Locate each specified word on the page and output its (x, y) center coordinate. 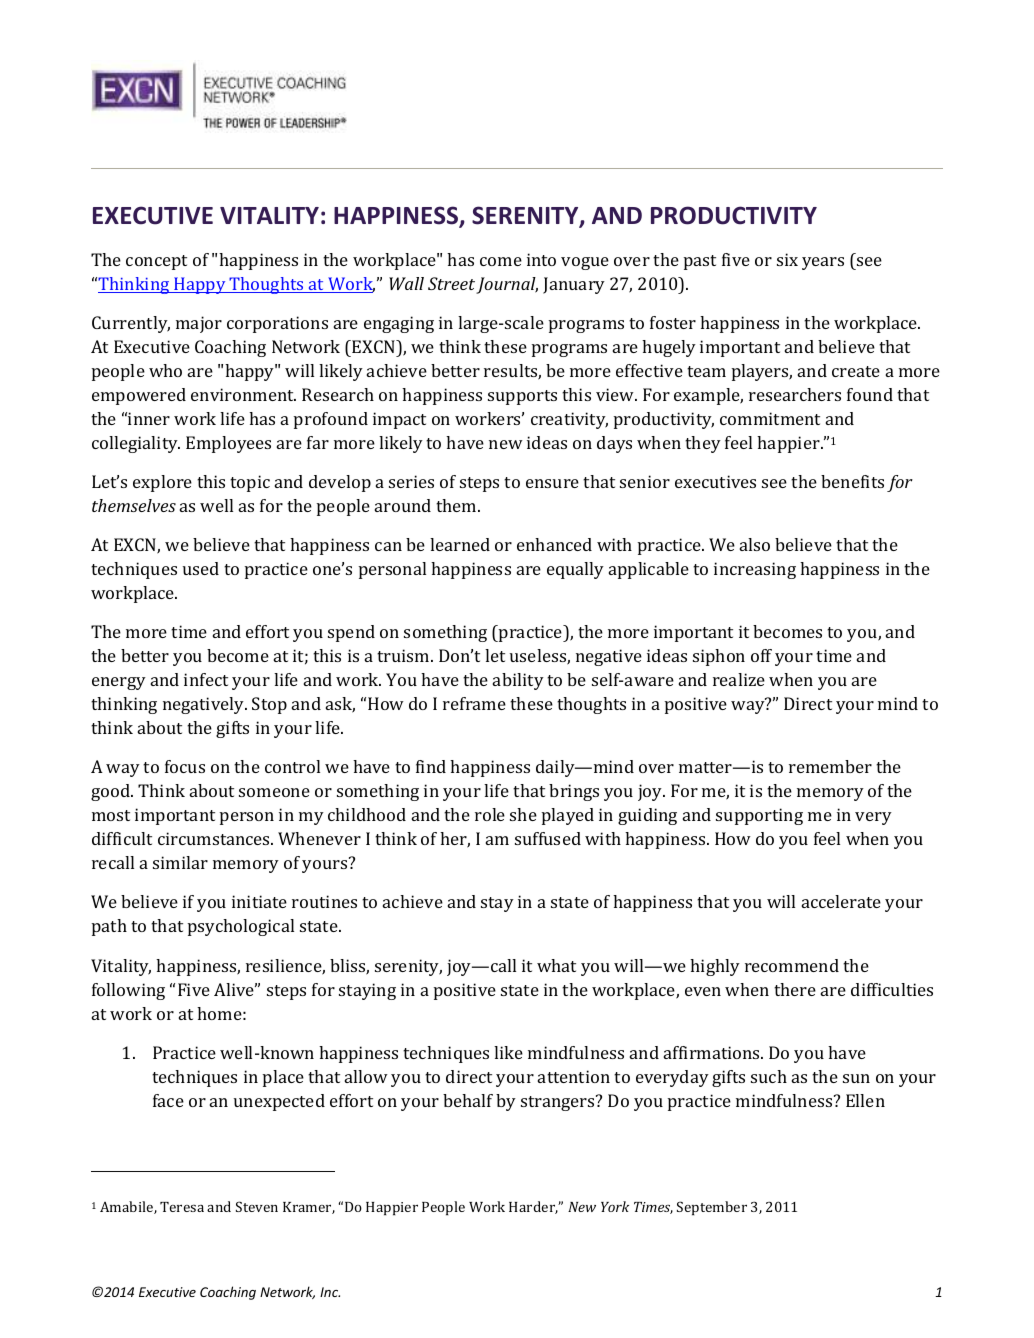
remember (830, 766)
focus (185, 766)
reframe (474, 703)
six (787, 259)
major (199, 324)
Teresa (182, 1207)
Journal (507, 285)
